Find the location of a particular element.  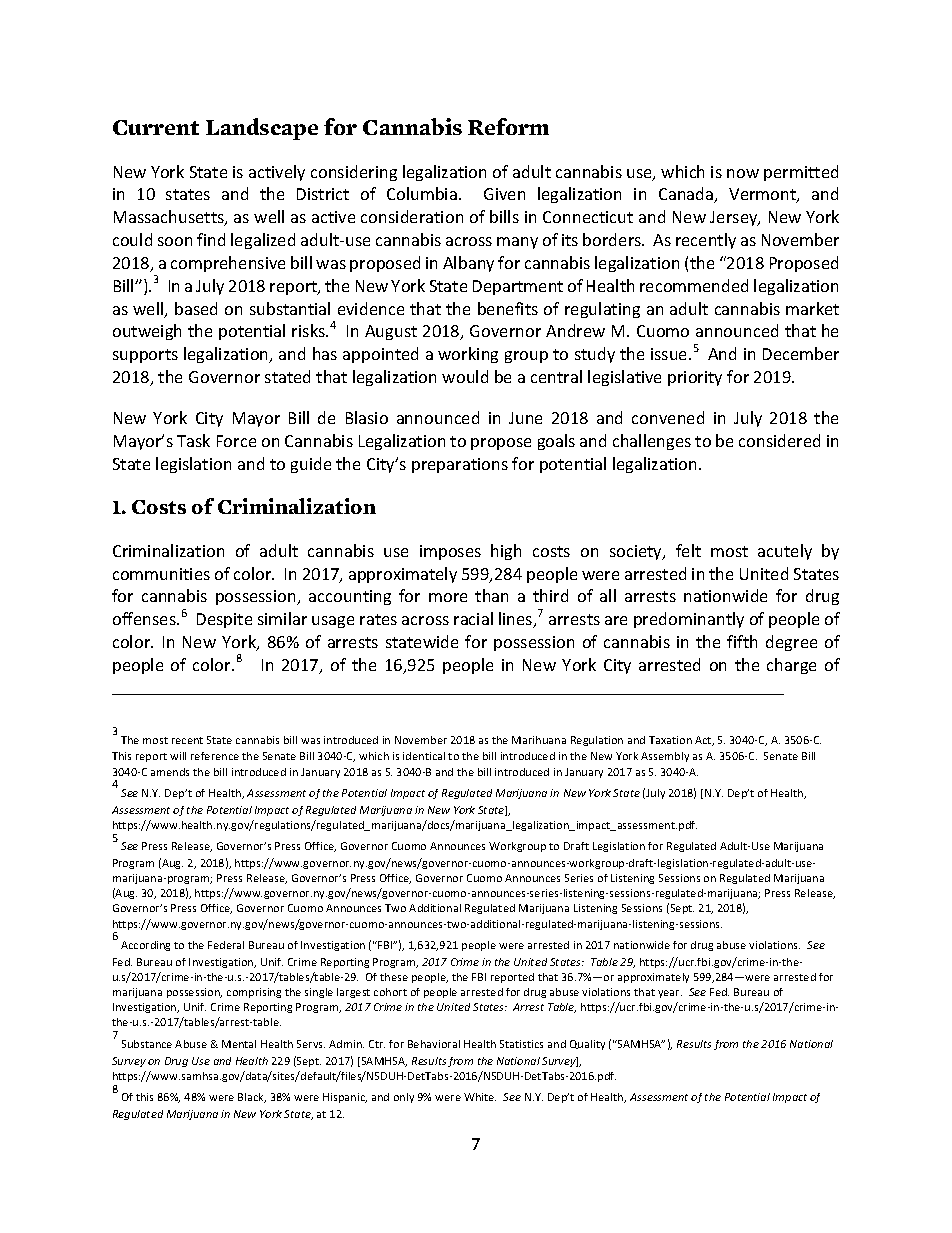

White is located at coordinates (480, 1097).
